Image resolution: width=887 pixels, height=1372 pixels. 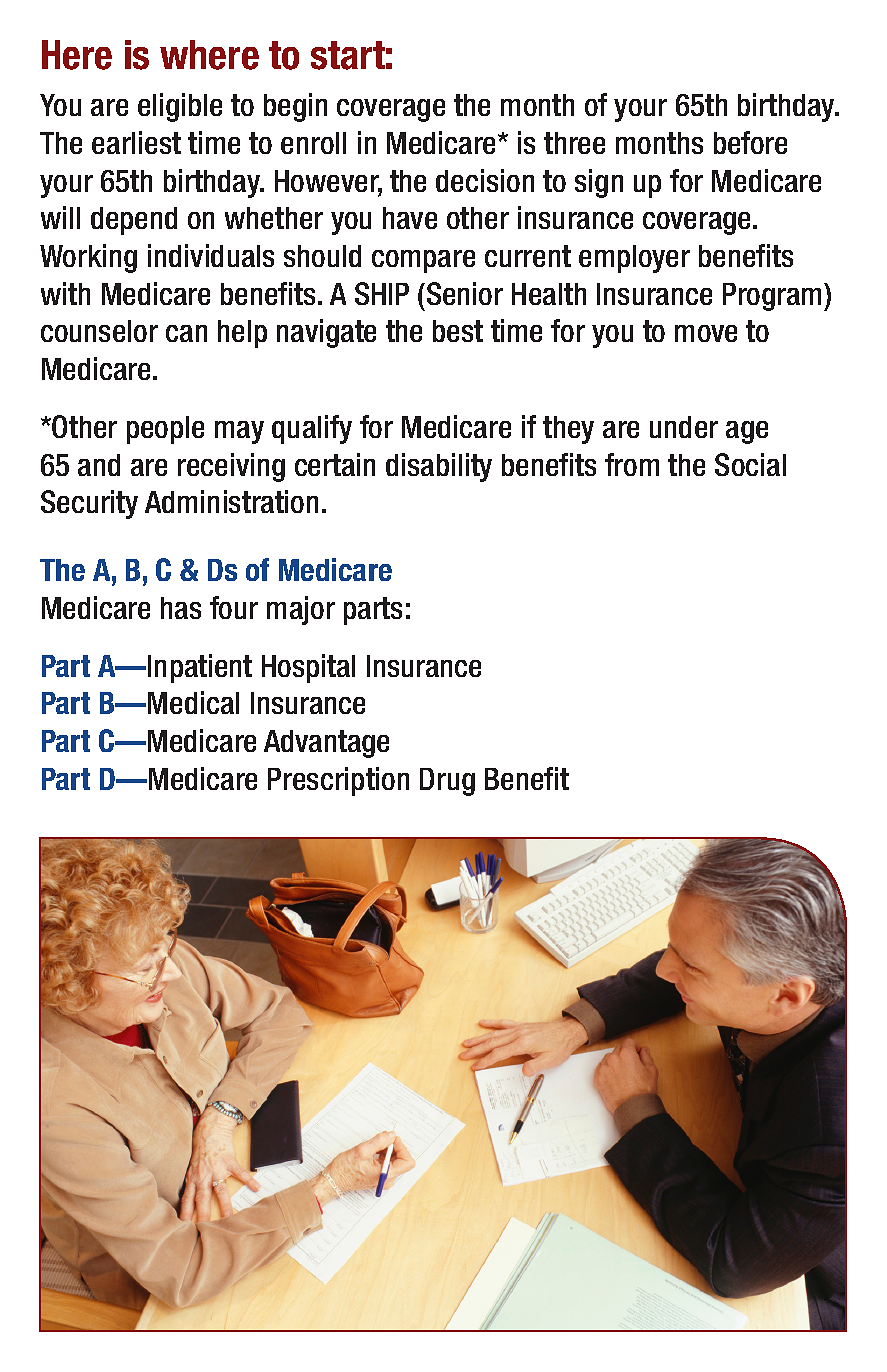 What do you see at coordinates (165, 430) in the page?
I see `people` at bounding box center [165, 430].
